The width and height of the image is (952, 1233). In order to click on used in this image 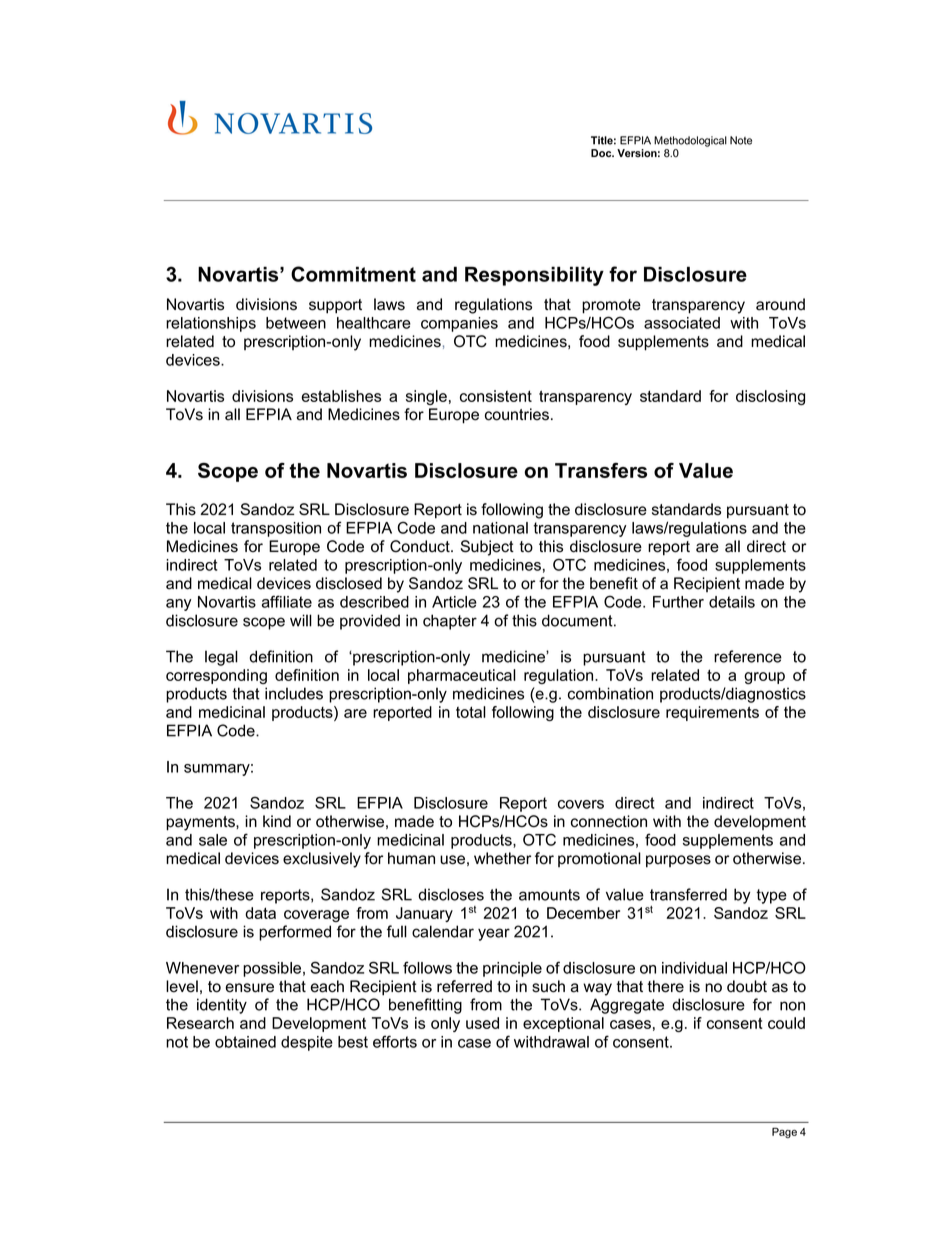, I will do `click(482, 1023)`.
